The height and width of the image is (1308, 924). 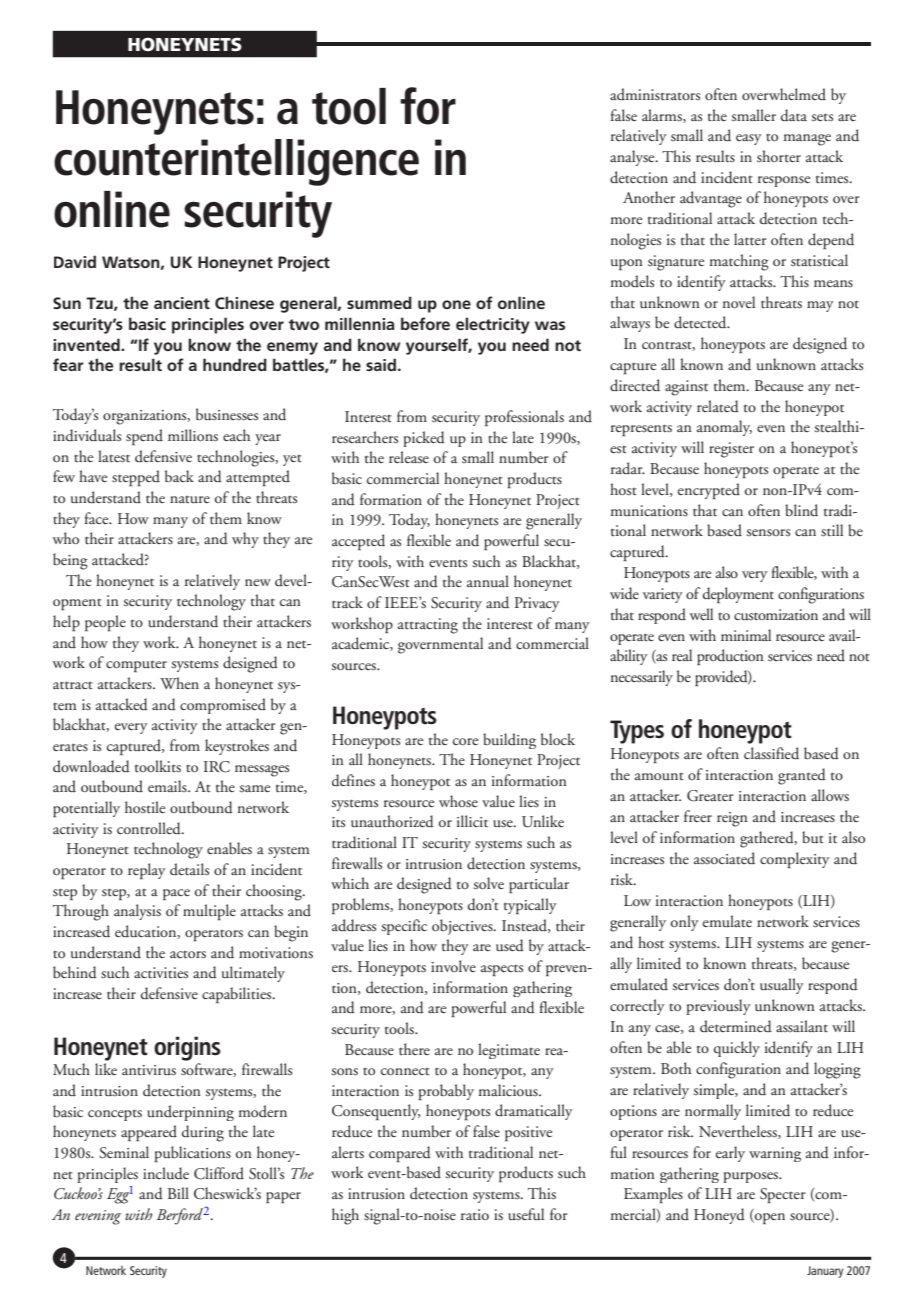 What do you see at coordinates (633, 158) in the image?
I see `analyse` at bounding box center [633, 158].
